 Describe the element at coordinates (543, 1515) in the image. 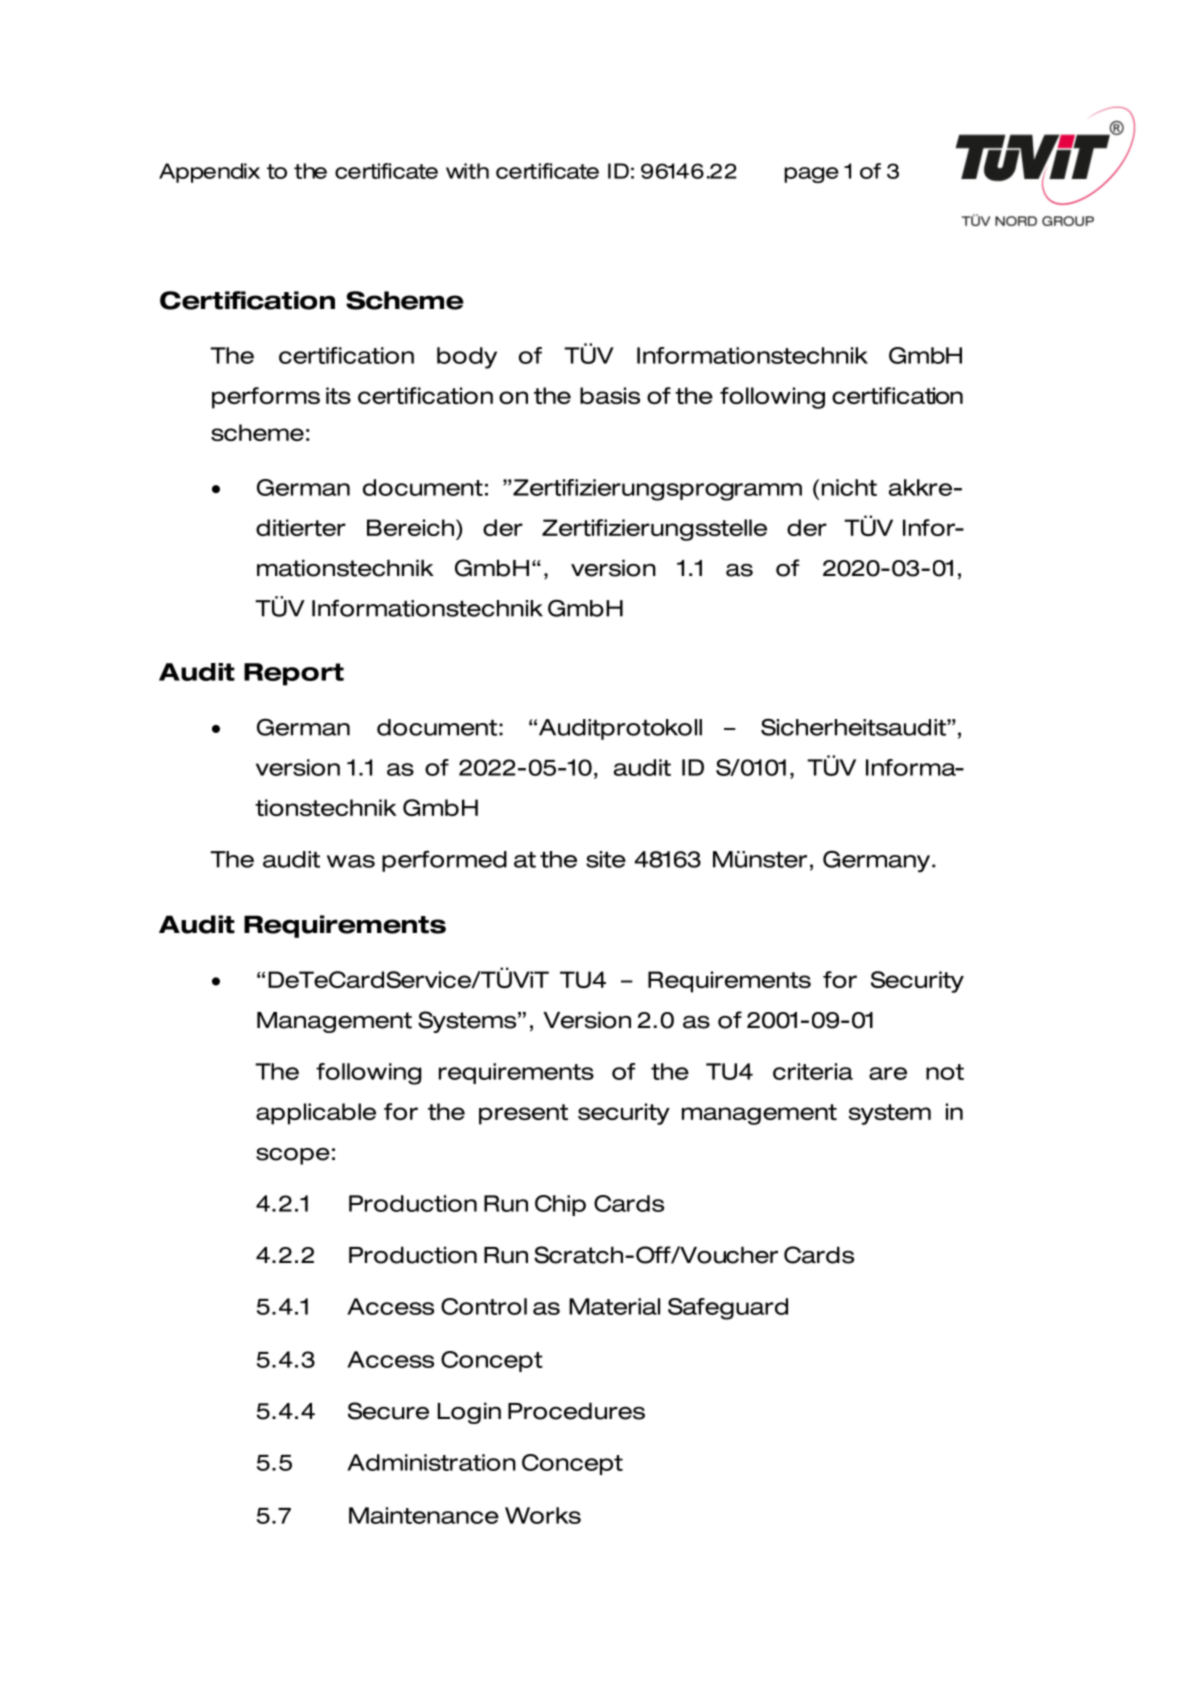

I see `Works` at that location.
